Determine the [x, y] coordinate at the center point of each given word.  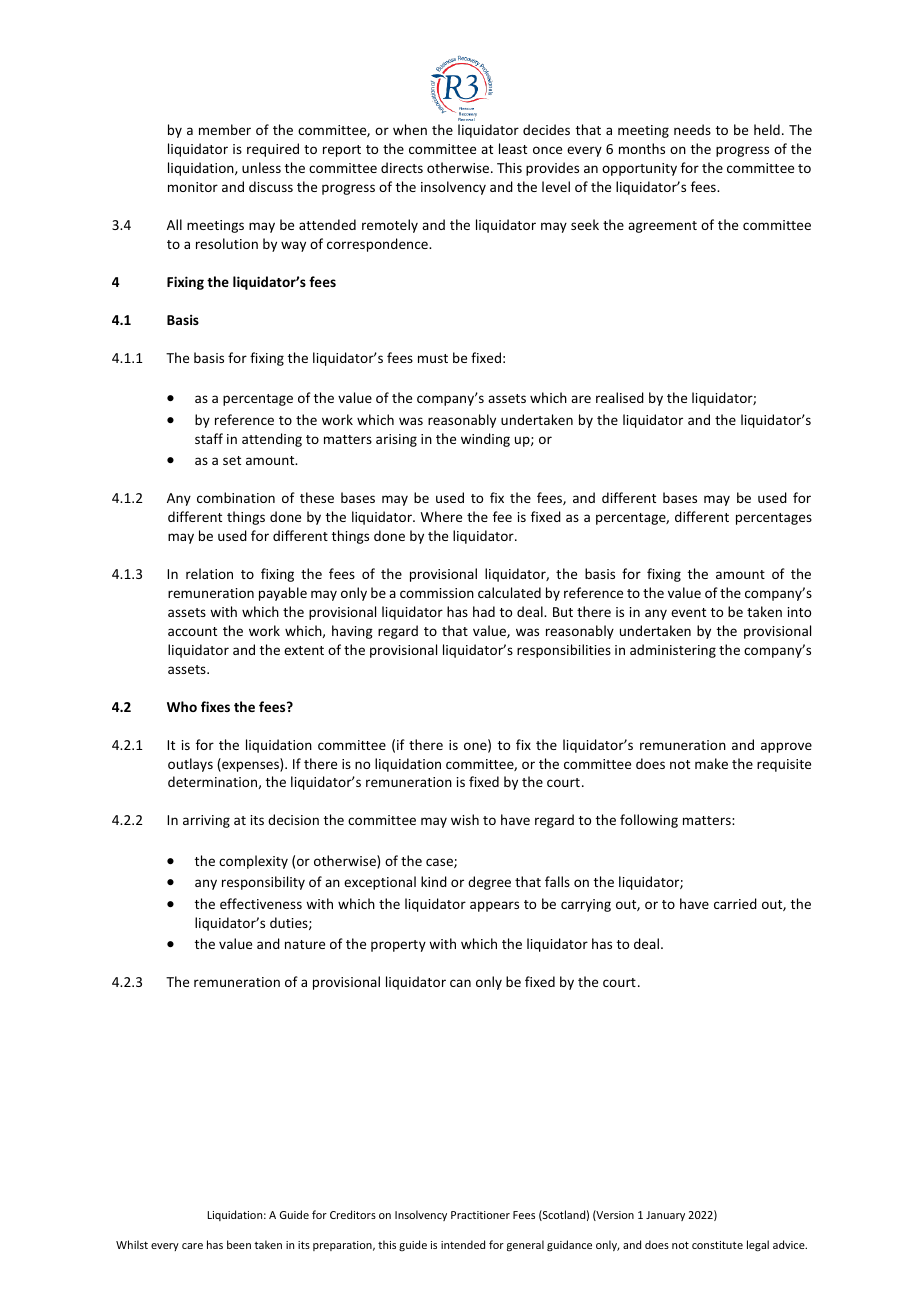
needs [692, 129]
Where [441, 516]
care [192, 1246]
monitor [193, 187]
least [513, 148]
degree [489, 883]
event [688, 612]
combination [236, 497]
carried [735, 903]
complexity [253, 862]
